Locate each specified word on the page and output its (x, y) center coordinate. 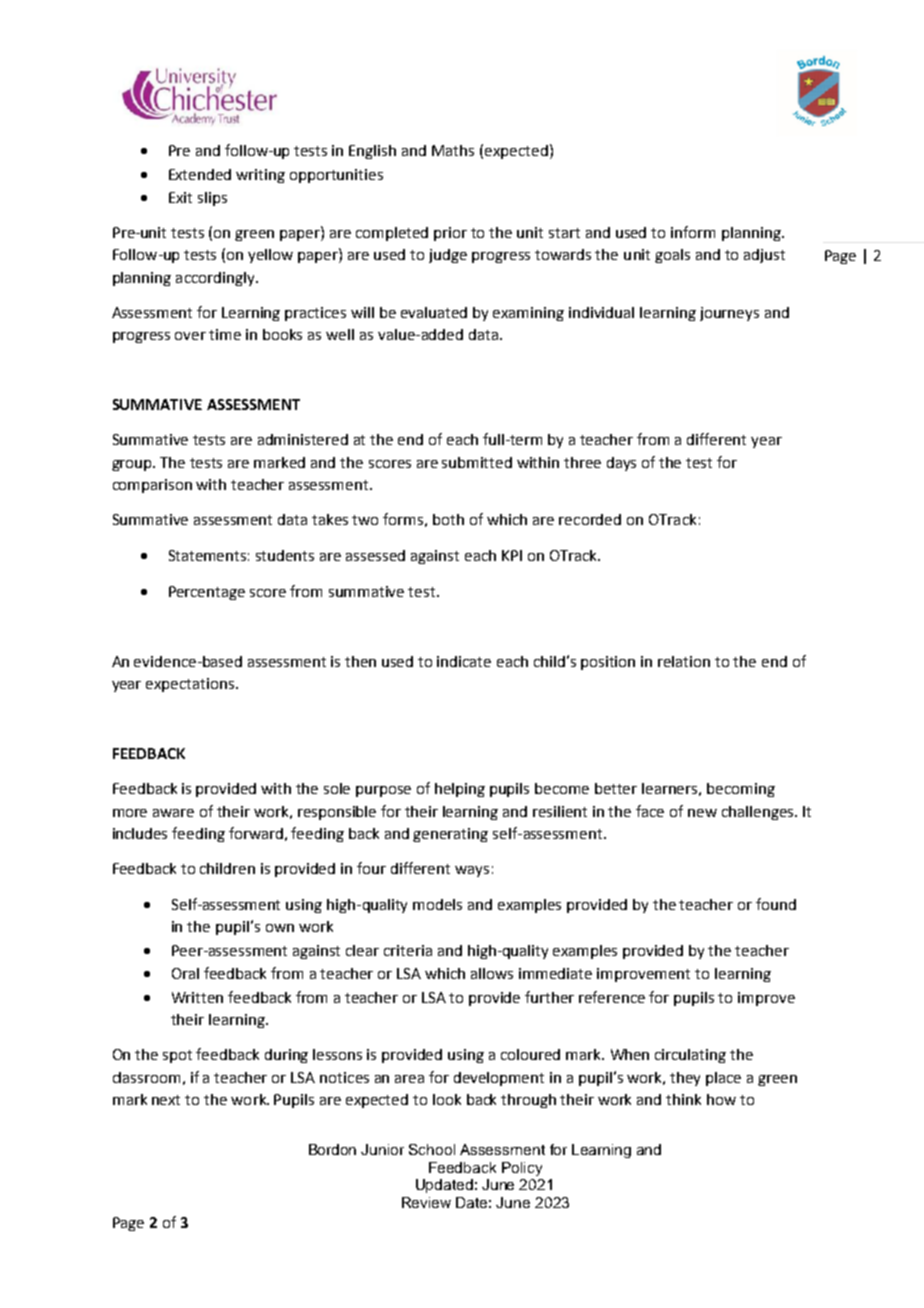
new (702, 813)
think (683, 1099)
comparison (152, 486)
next (166, 1100)
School (432, 1149)
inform (693, 232)
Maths (453, 150)
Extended (200, 174)
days (621, 464)
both (448, 519)
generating (450, 835)
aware (173, 813)
